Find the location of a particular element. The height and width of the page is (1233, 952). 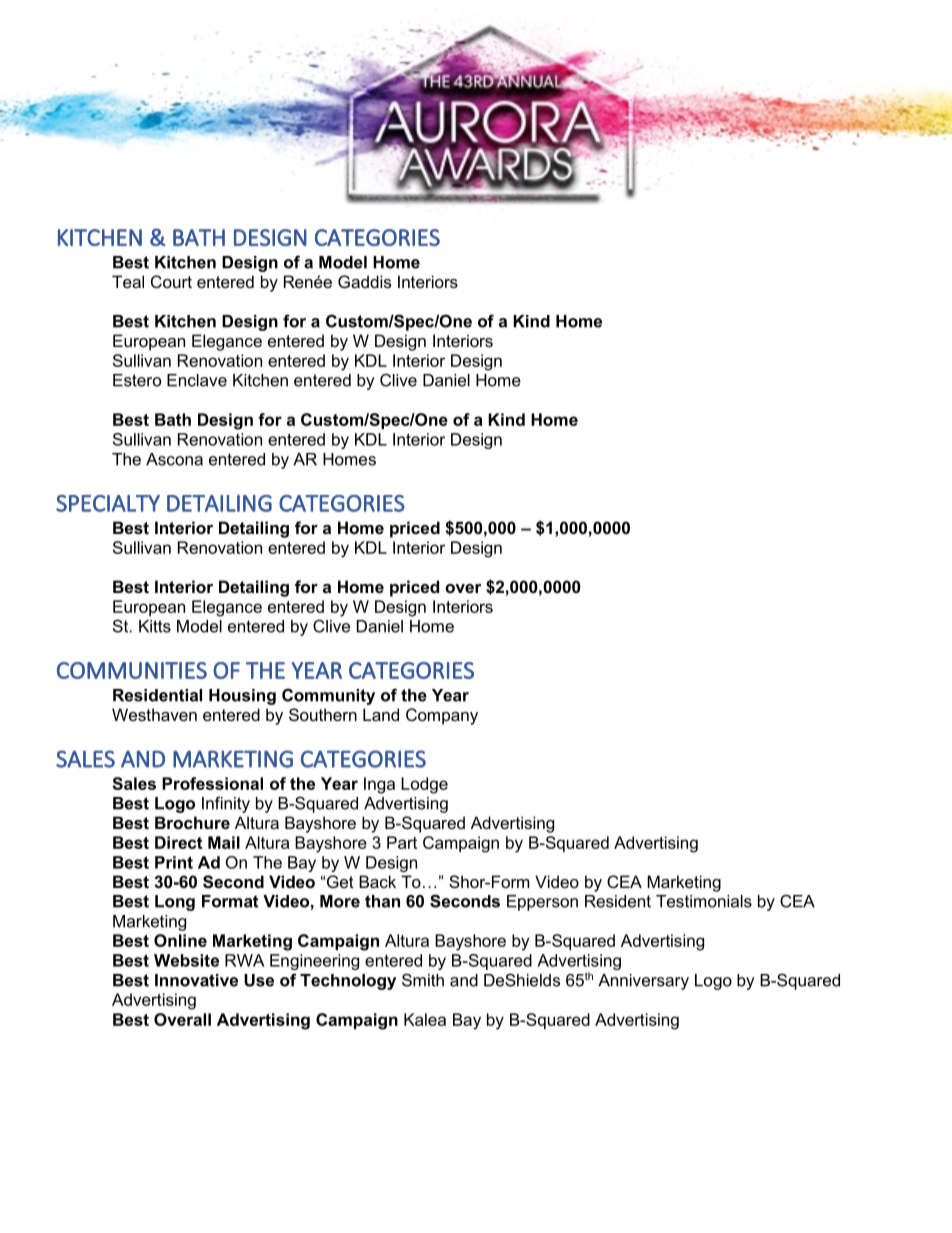

Enclave is located at coordinates (197, 380).
